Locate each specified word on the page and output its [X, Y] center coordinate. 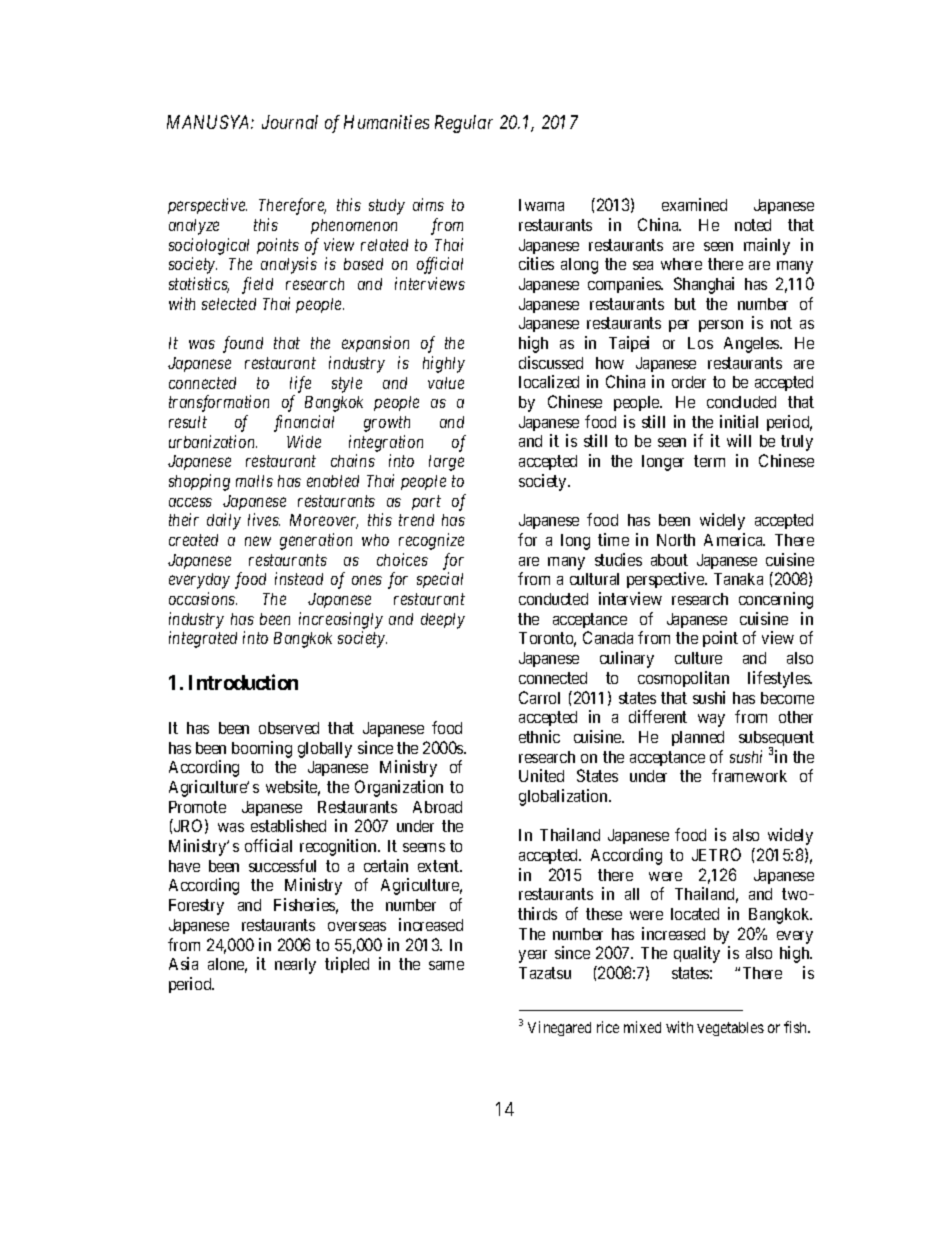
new [258, 541]
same [446, 965]
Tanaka [738, 579]
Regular [464, 124]
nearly [295, 966]
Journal [290, 122]
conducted [553, 599]
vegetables [730, 1029]
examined [694, 204]
